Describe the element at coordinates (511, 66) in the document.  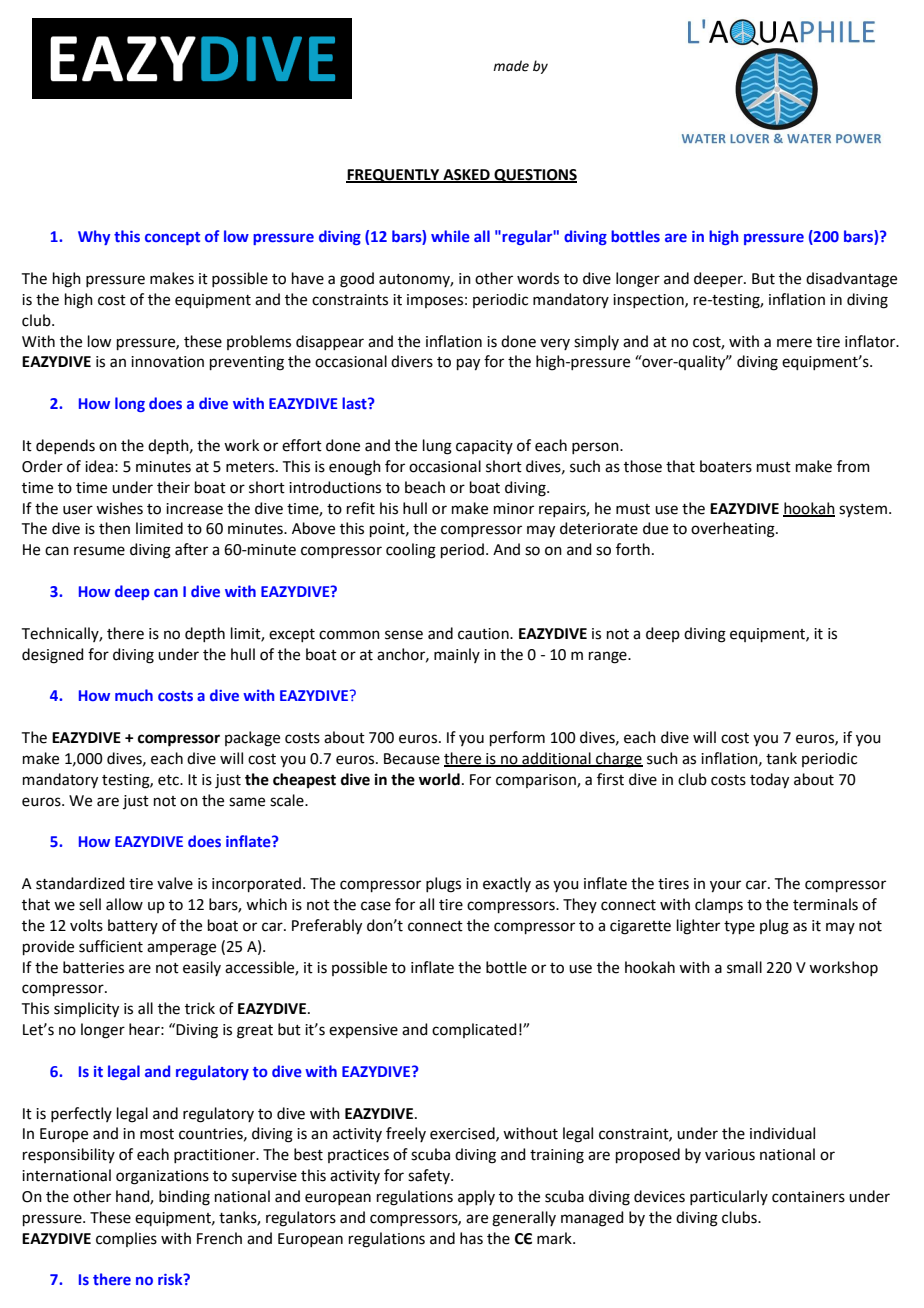
I see `made` at that location.
